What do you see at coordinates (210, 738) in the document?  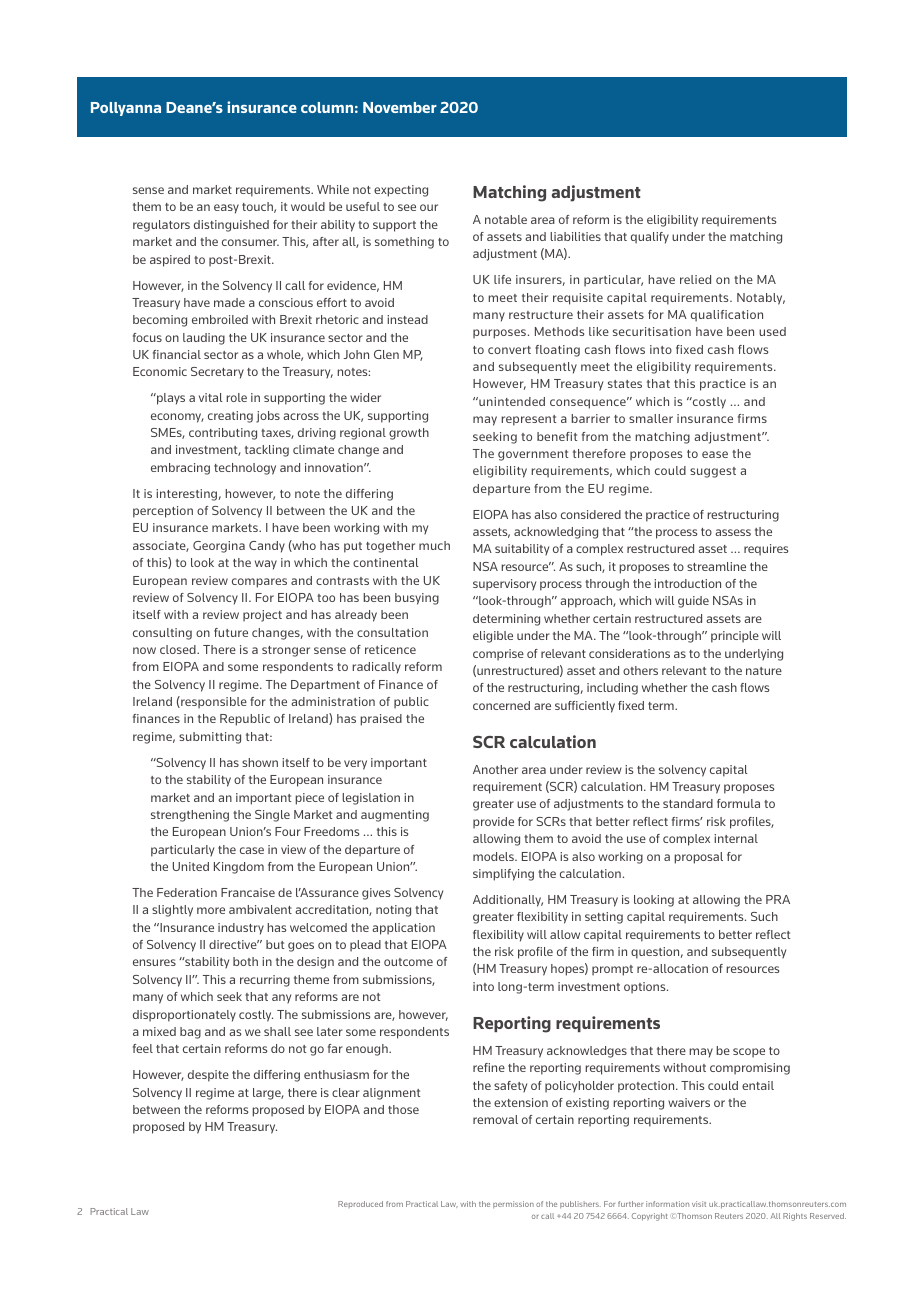 I see `submitting` at bounding box center [210, 738].
